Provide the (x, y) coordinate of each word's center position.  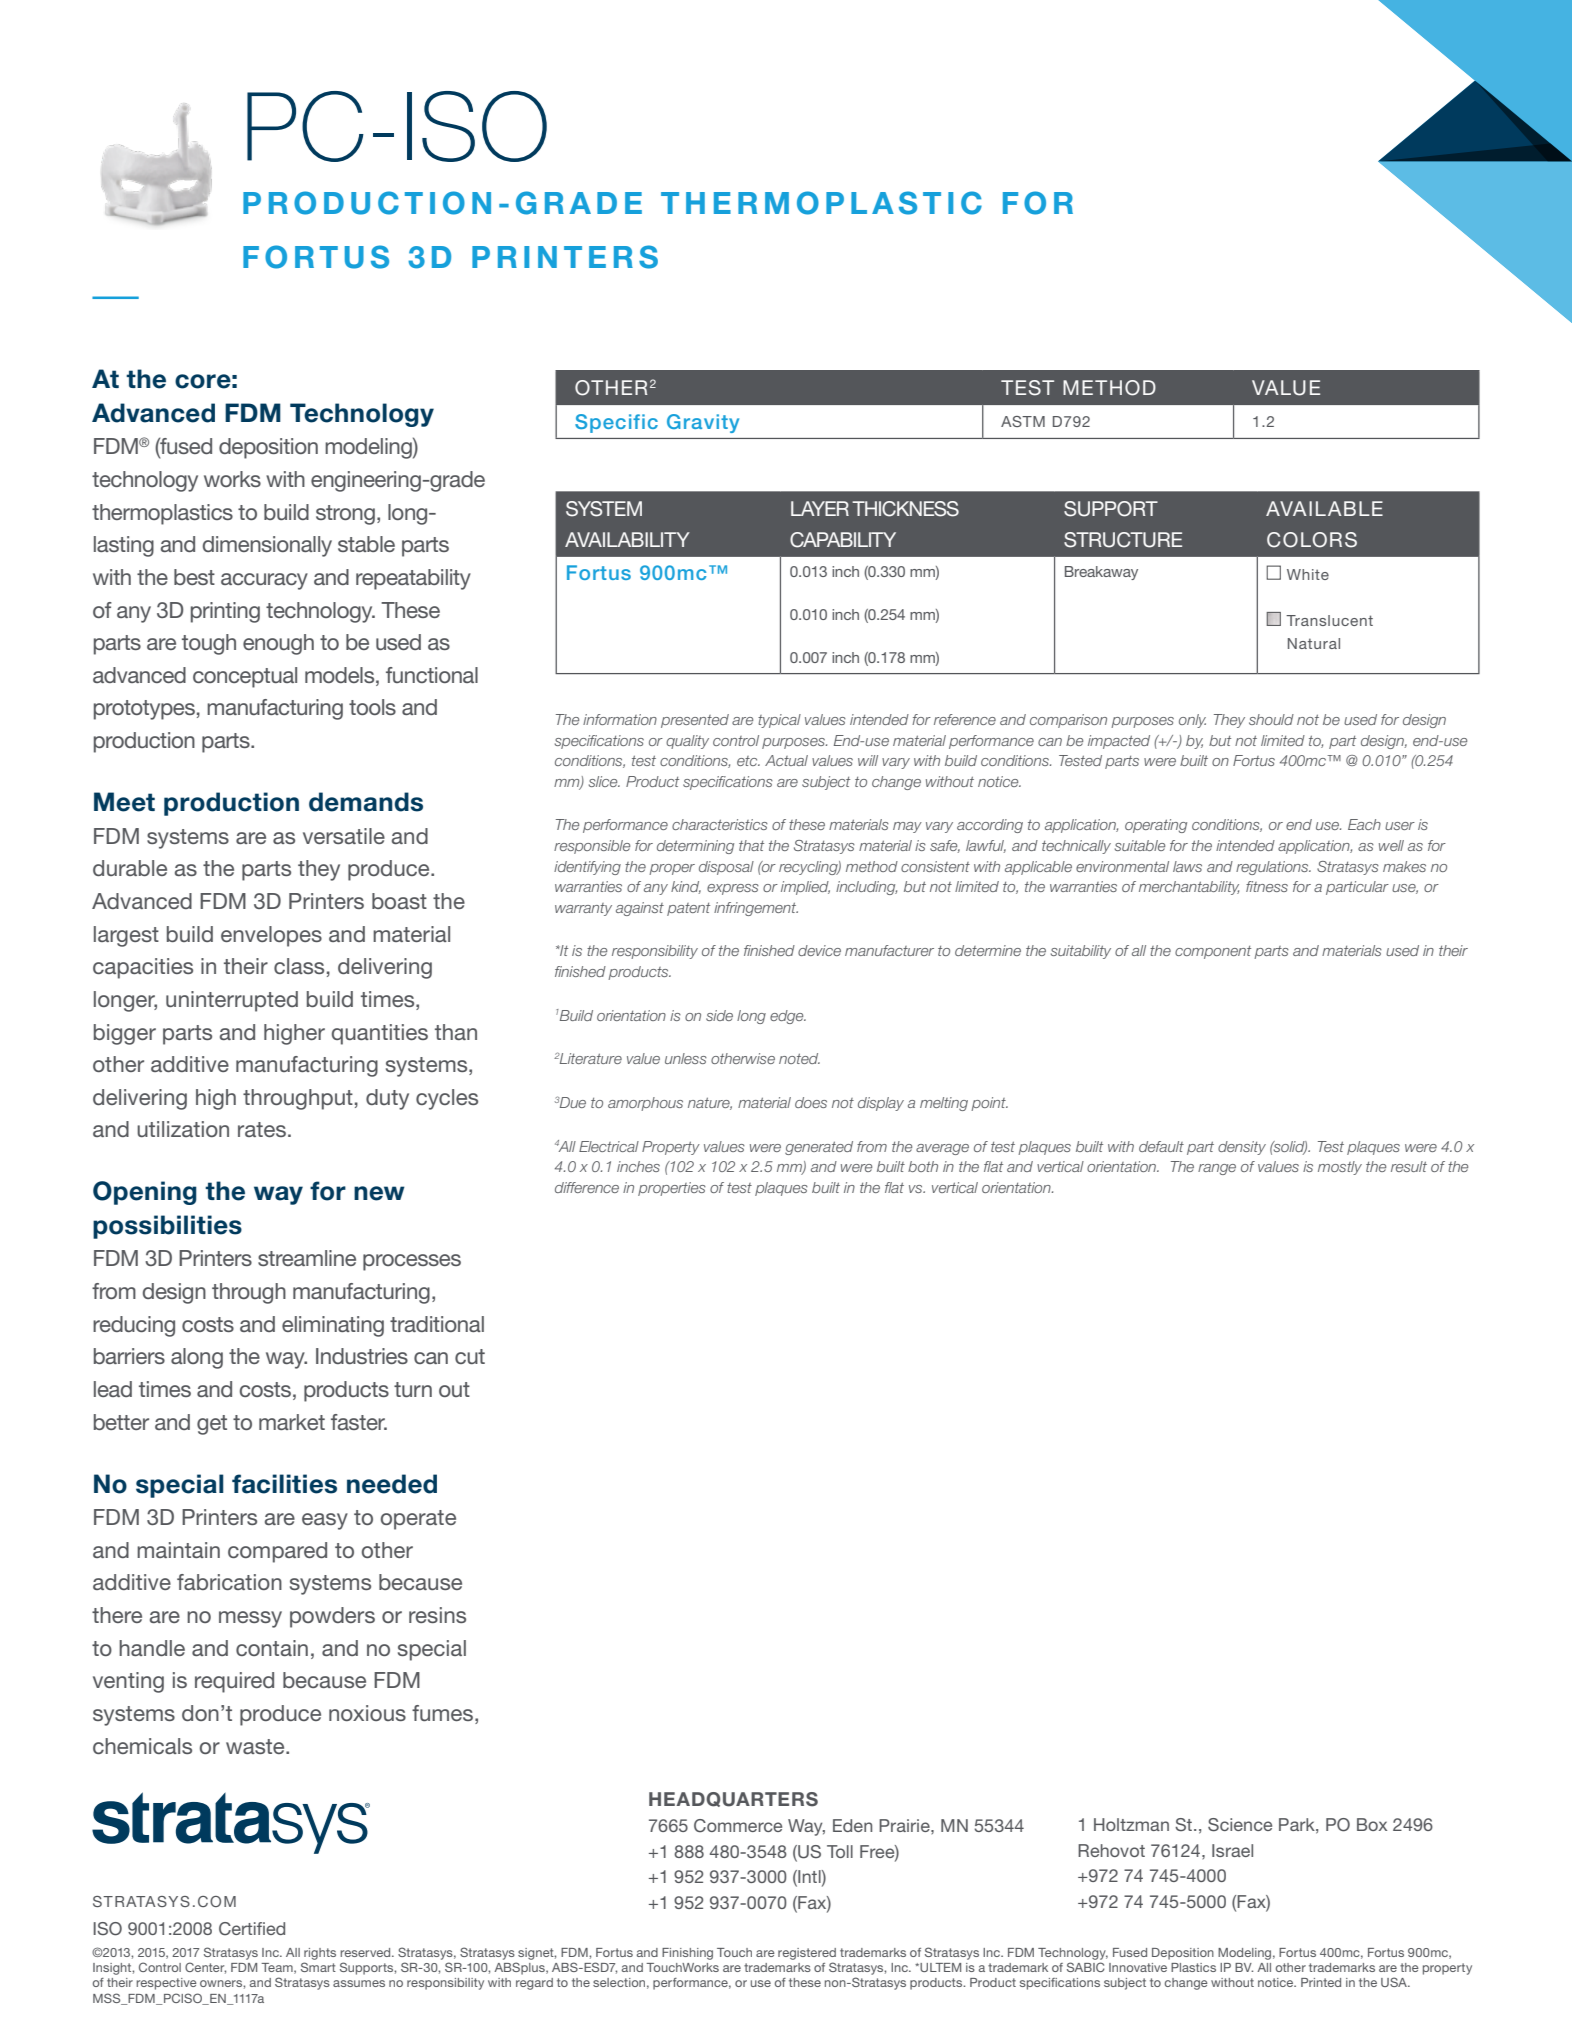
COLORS (1312, 540)
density (1242, 1148)
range (1217, 1169)
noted (799, 1058)
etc (748, 761)
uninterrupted (232, 1001)
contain (272, 1648)
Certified (252, 1929)
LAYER (820, 508)
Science (1240, 1825)
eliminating (333, 1326)
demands (366, 802)
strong (345, 515)
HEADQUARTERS (733, 1799)
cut (470, 1356)
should (1271, 719)
